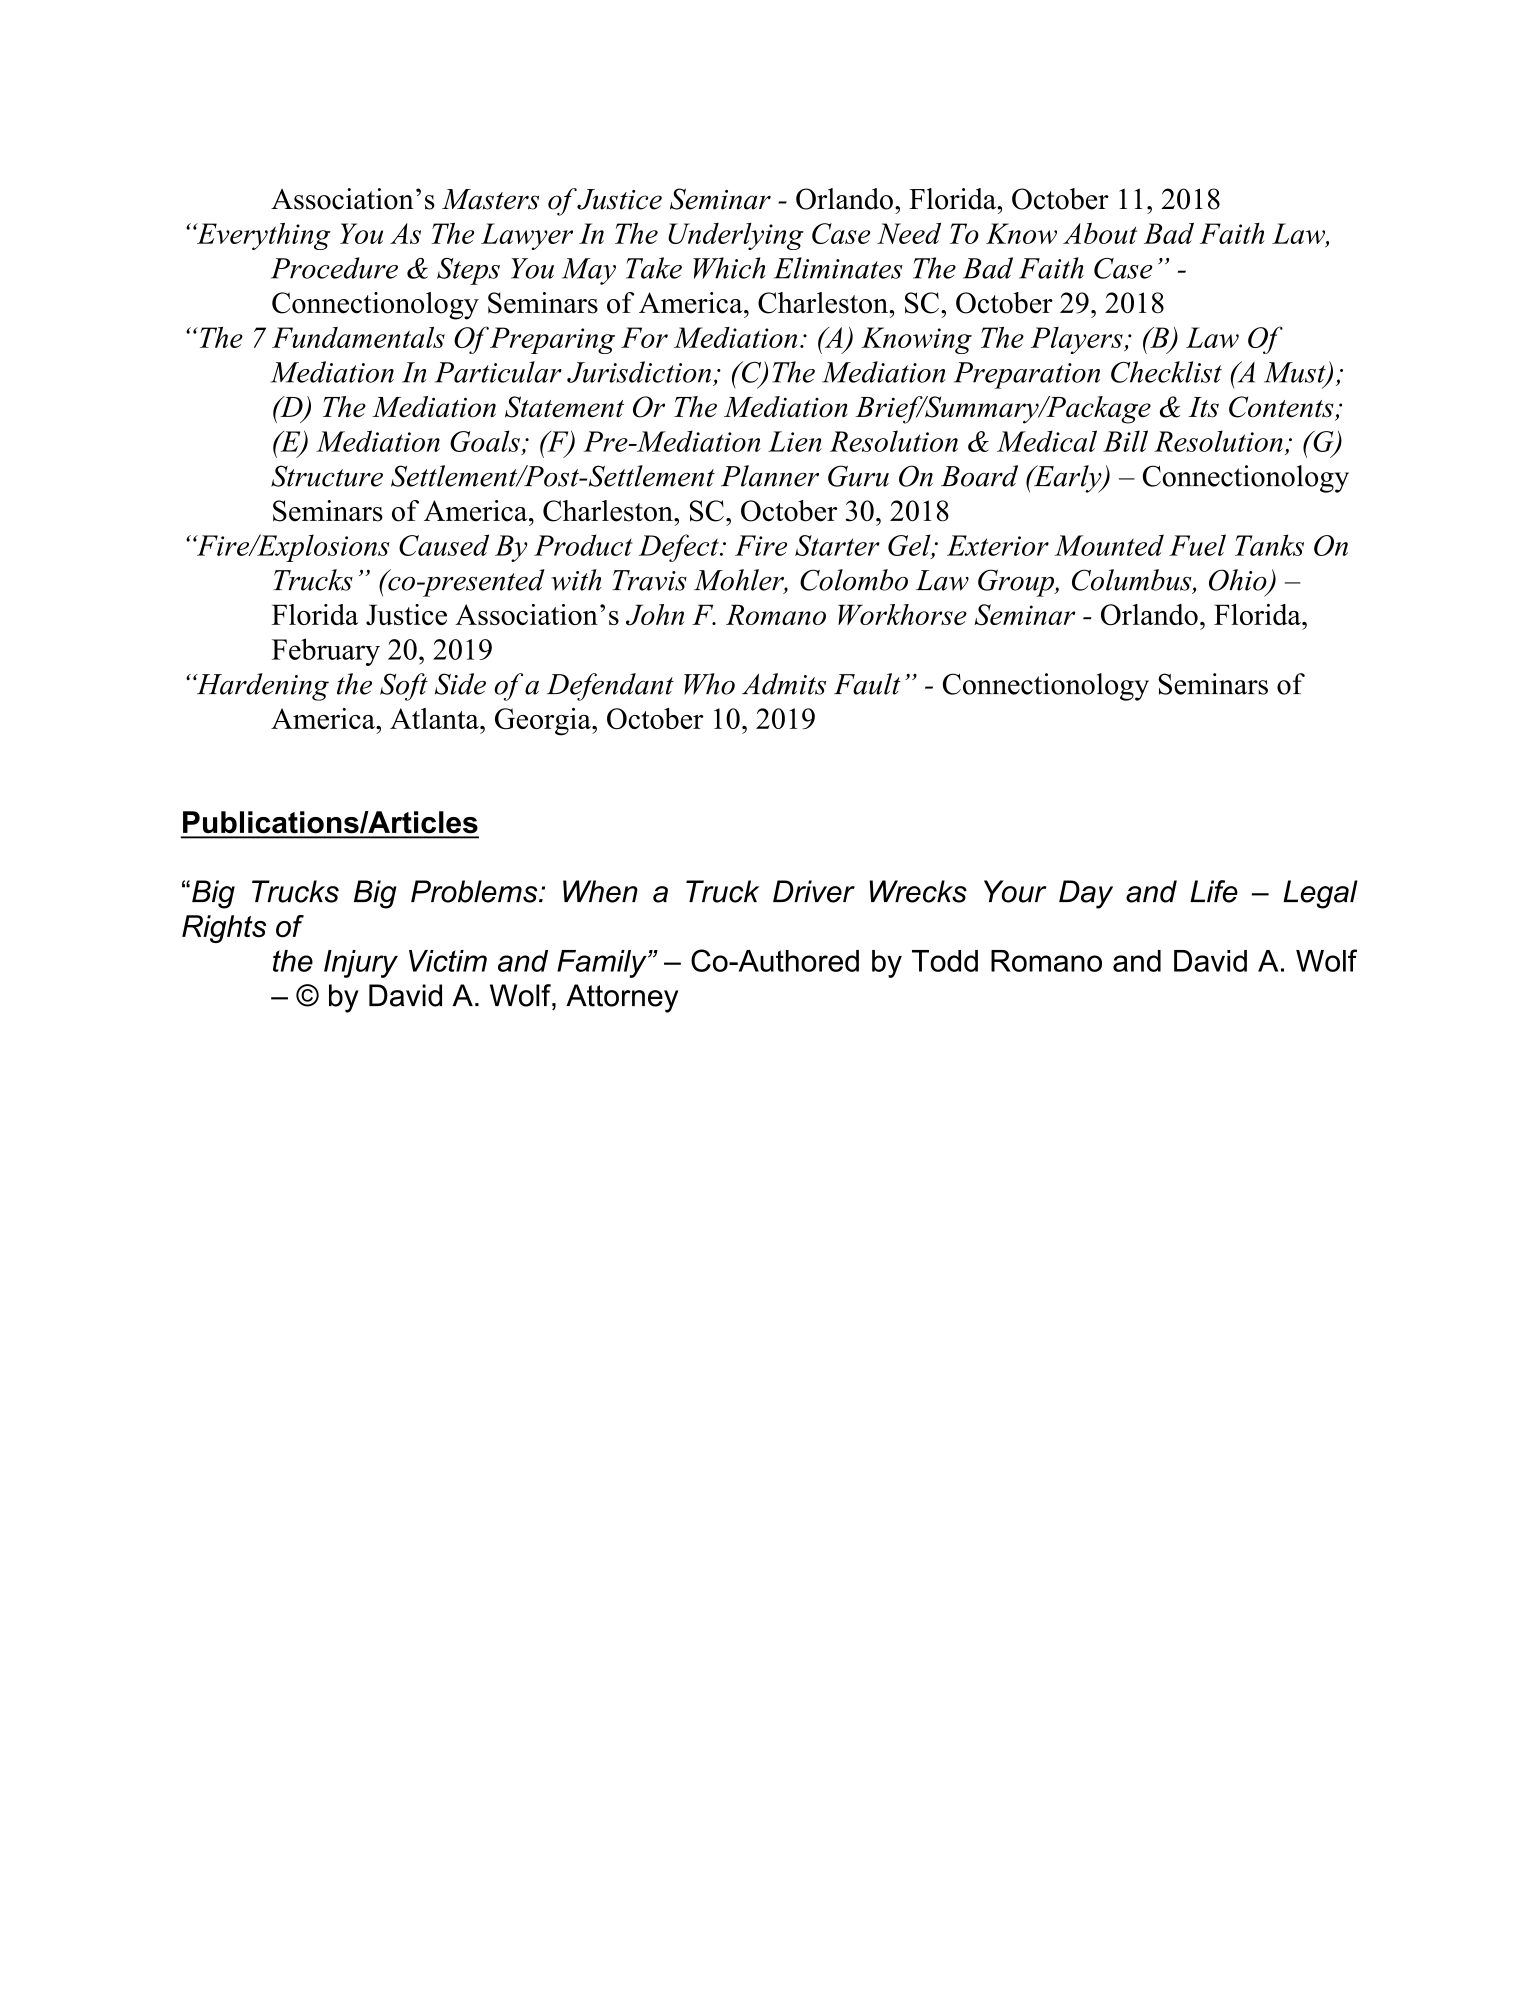  Describe the element at coordinates (334, 268) in the document. I see `Procedure` at that location.
